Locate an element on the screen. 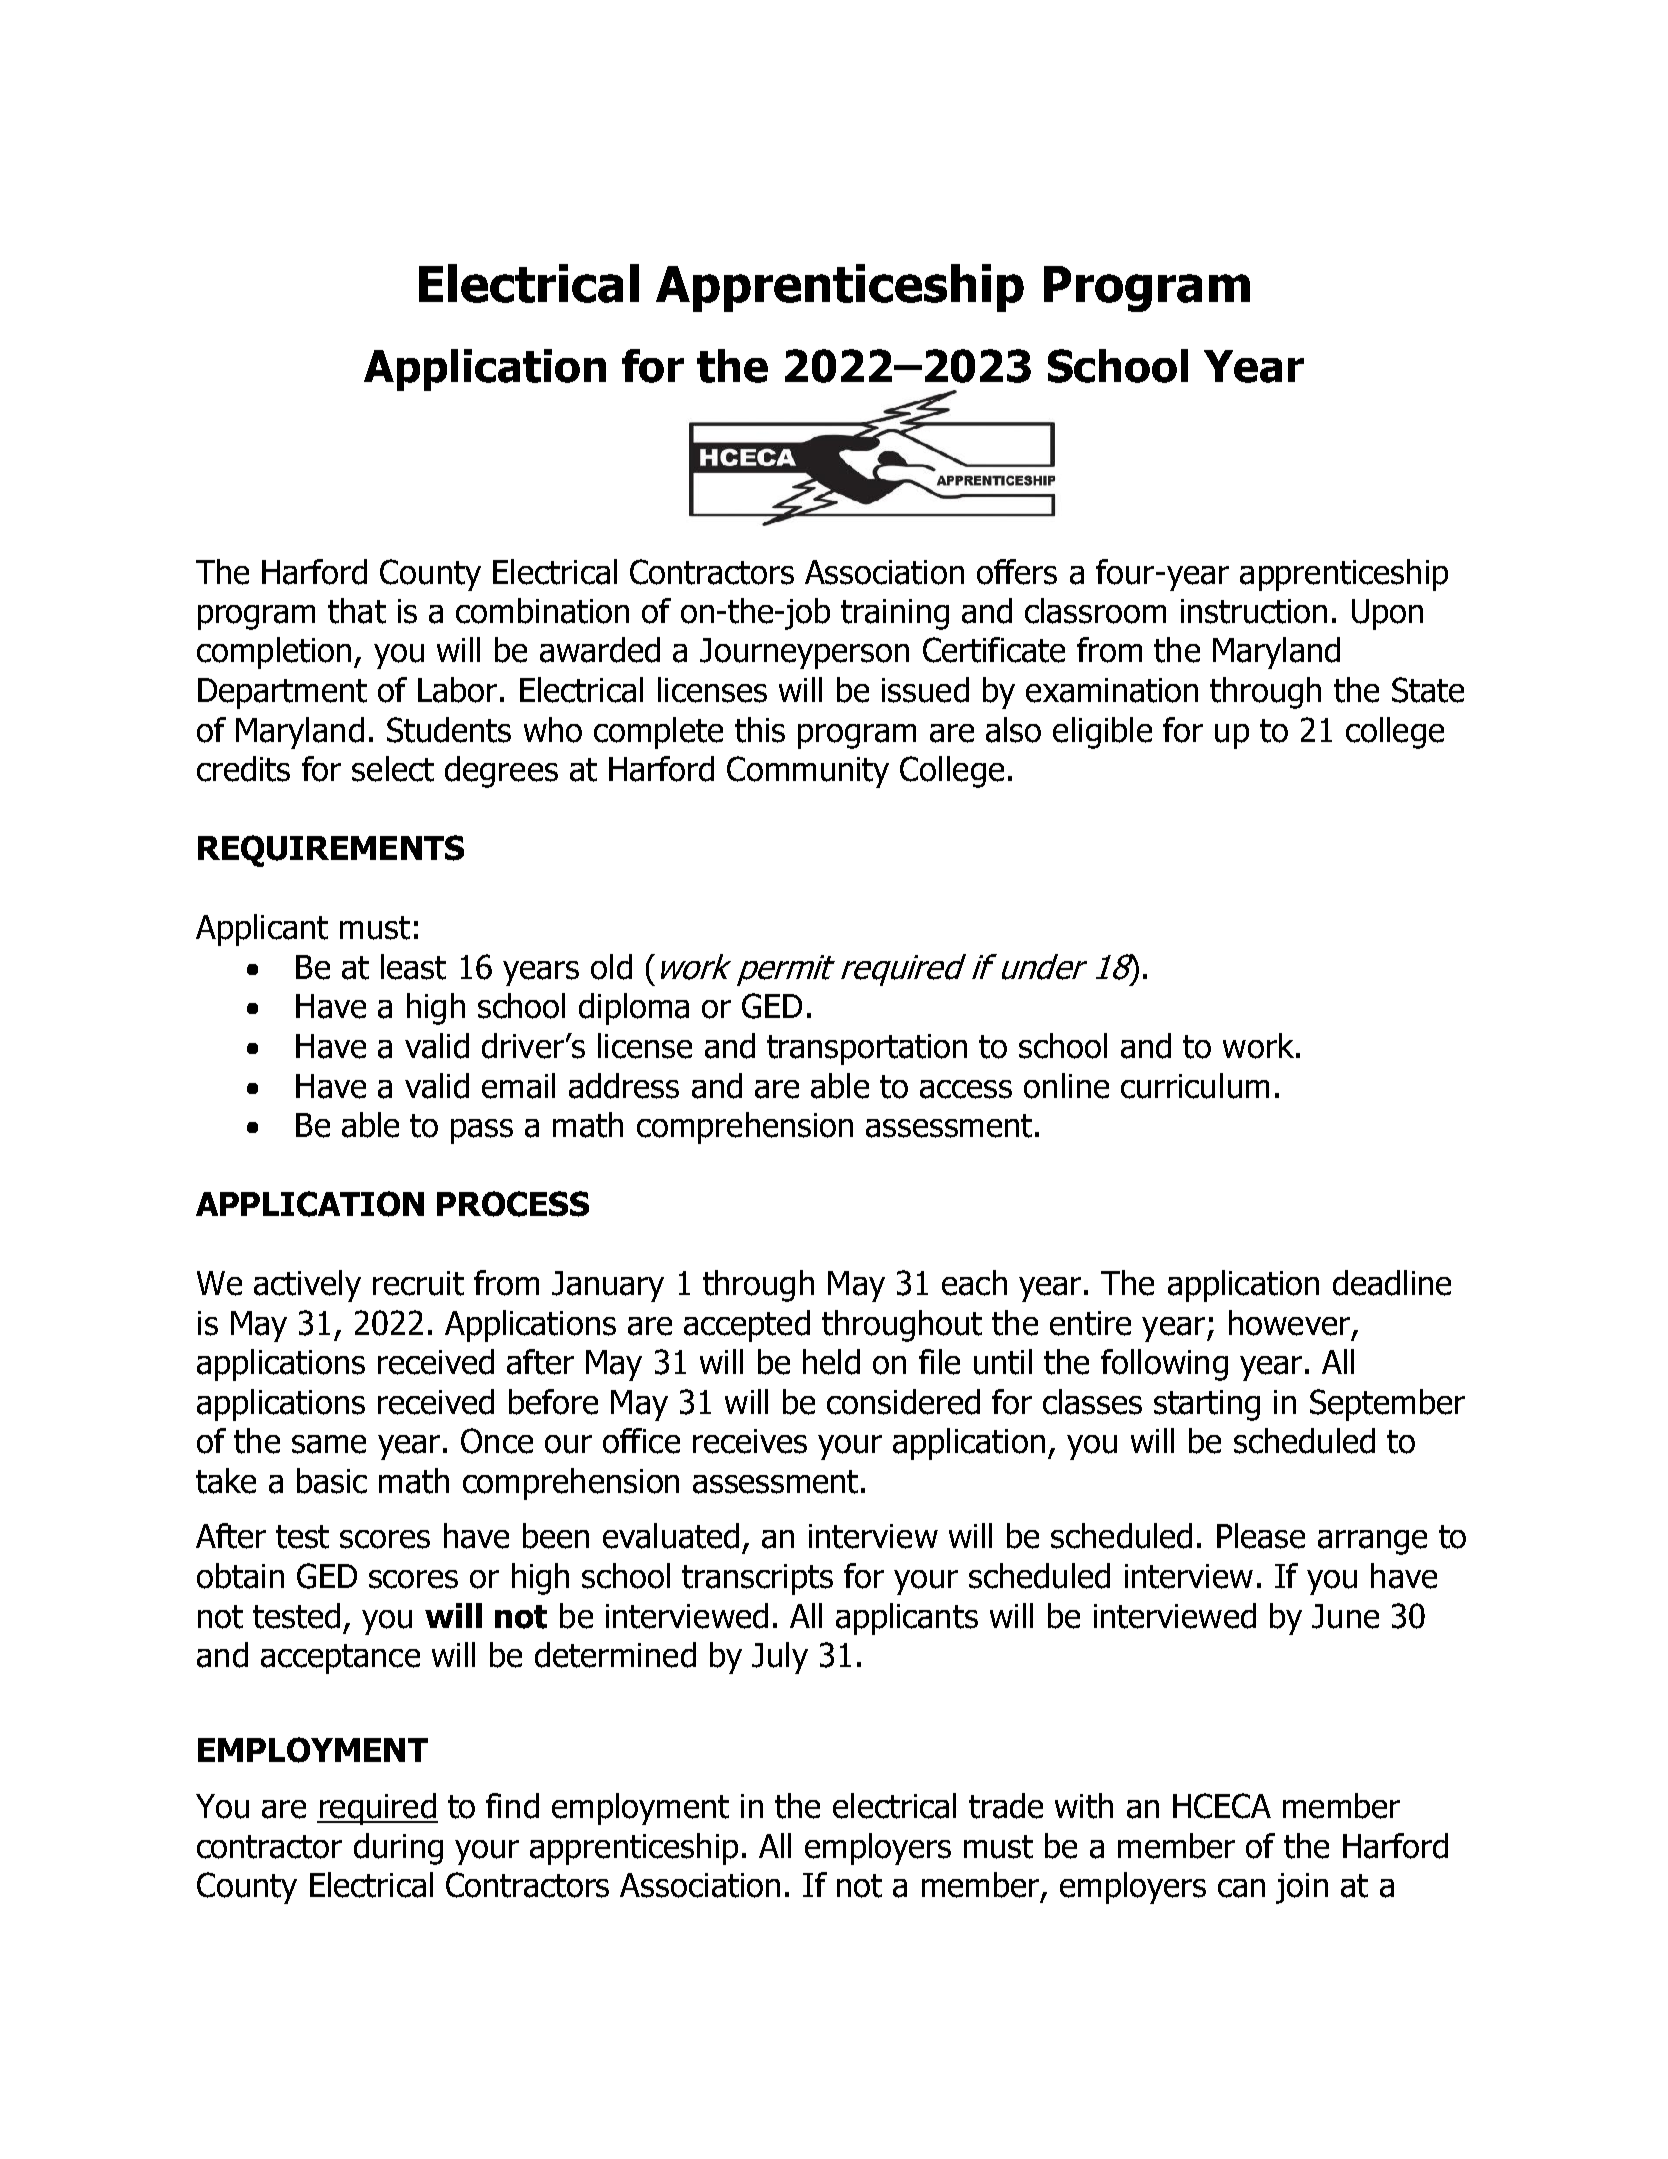 This screenshot has height=2159, width=1668. that is located at coordinates (357, 611).
